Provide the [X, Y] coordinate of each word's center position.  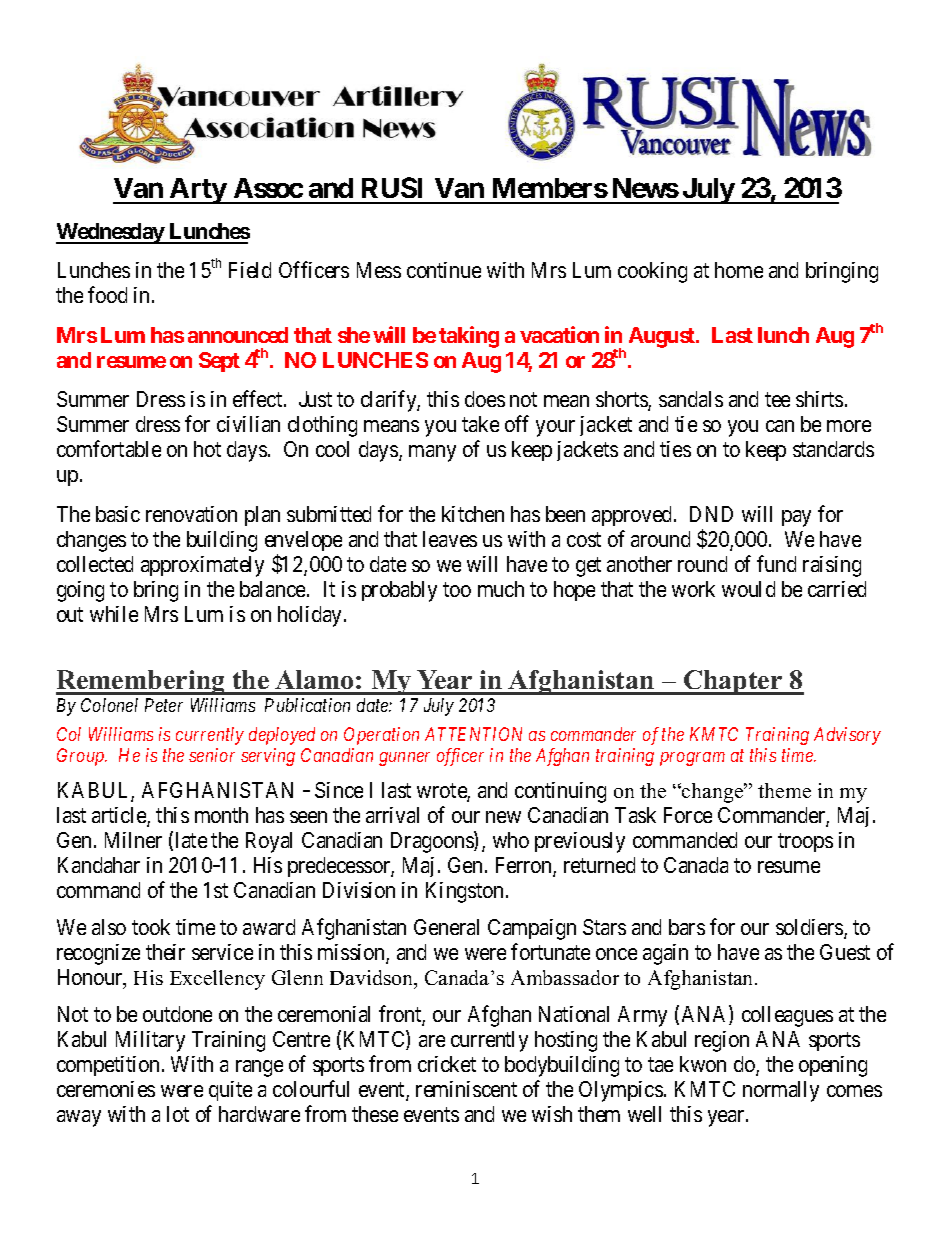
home [739, 270]
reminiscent [466, 1089]
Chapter [733, 682]
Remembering [142, 682]
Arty [198, 191]
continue [444, 270]
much [501, 589]
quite [230, 1091]
